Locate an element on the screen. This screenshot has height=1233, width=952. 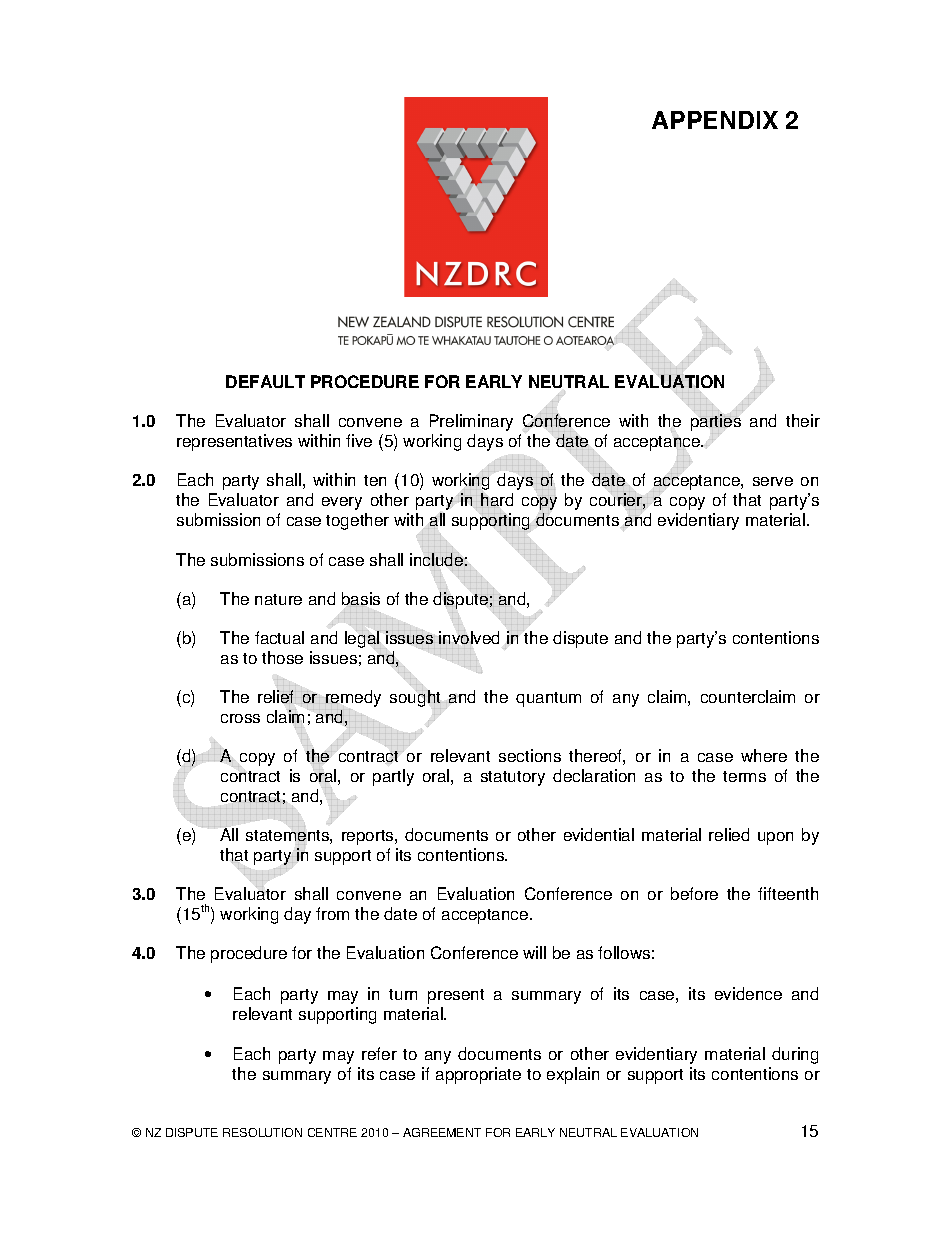
from is located at coordinates (332, 913).
